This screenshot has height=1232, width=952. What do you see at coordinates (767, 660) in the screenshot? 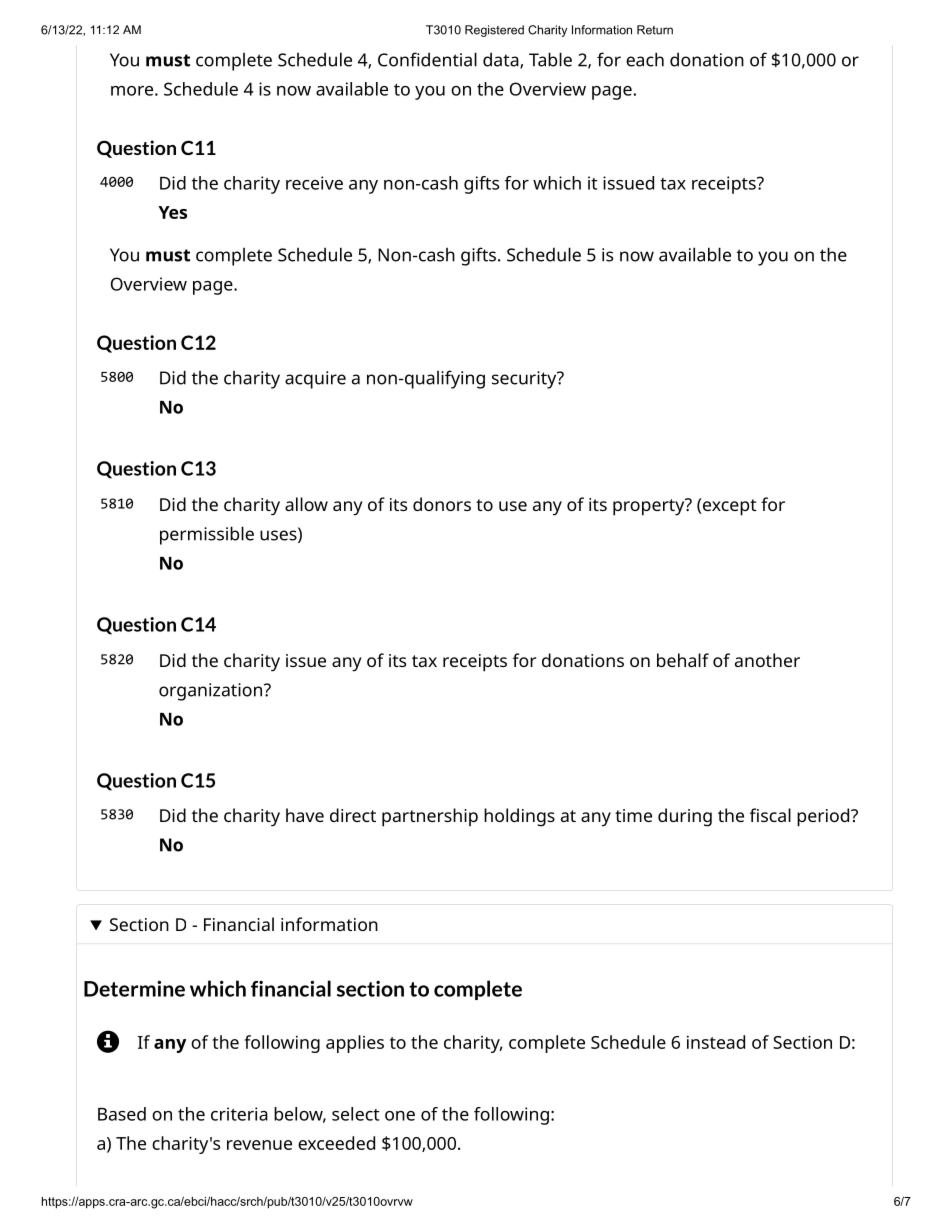
I see `another` at bounding box center [767, 660].
